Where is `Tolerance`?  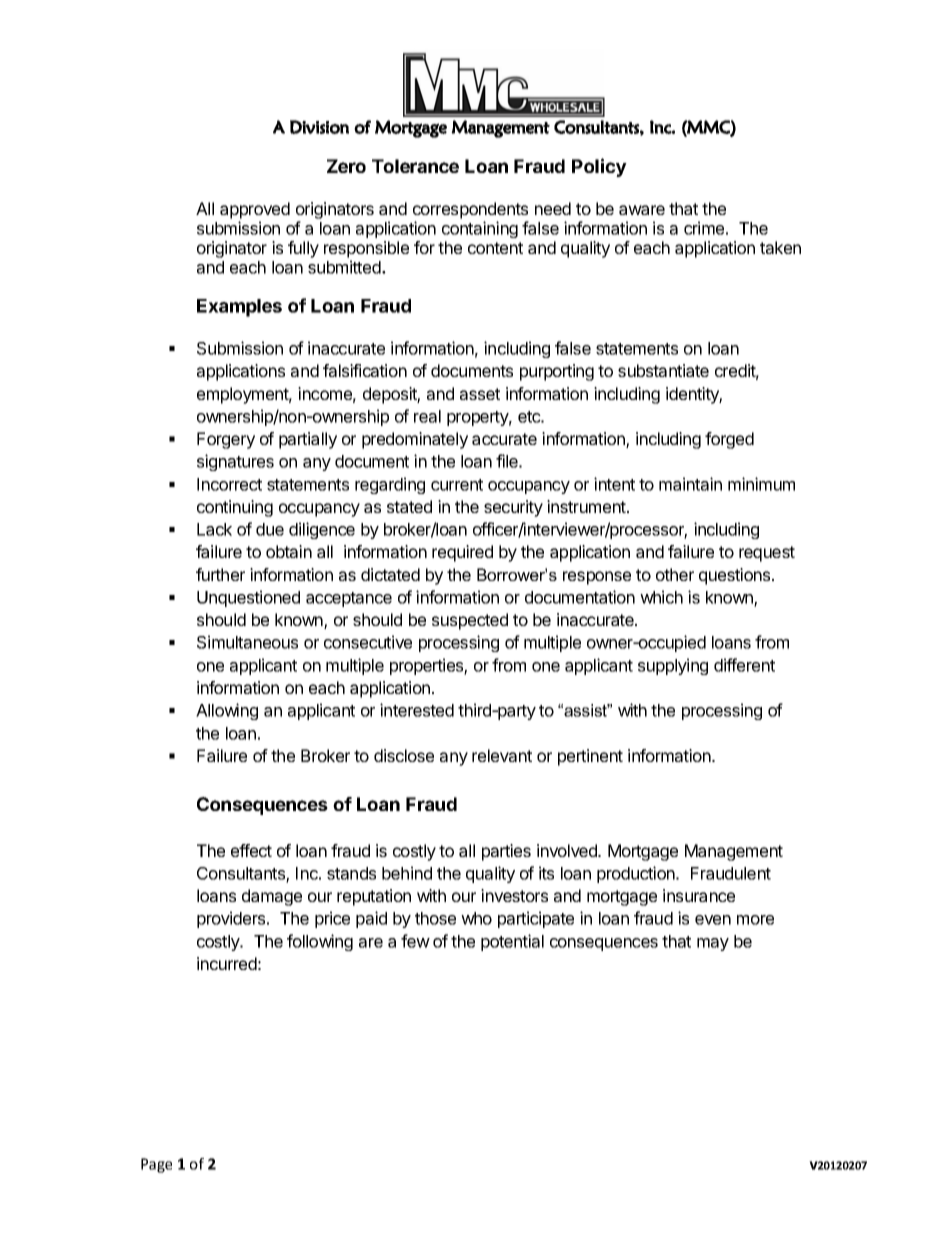 Tolerance is located at coordinates (415, 166).
